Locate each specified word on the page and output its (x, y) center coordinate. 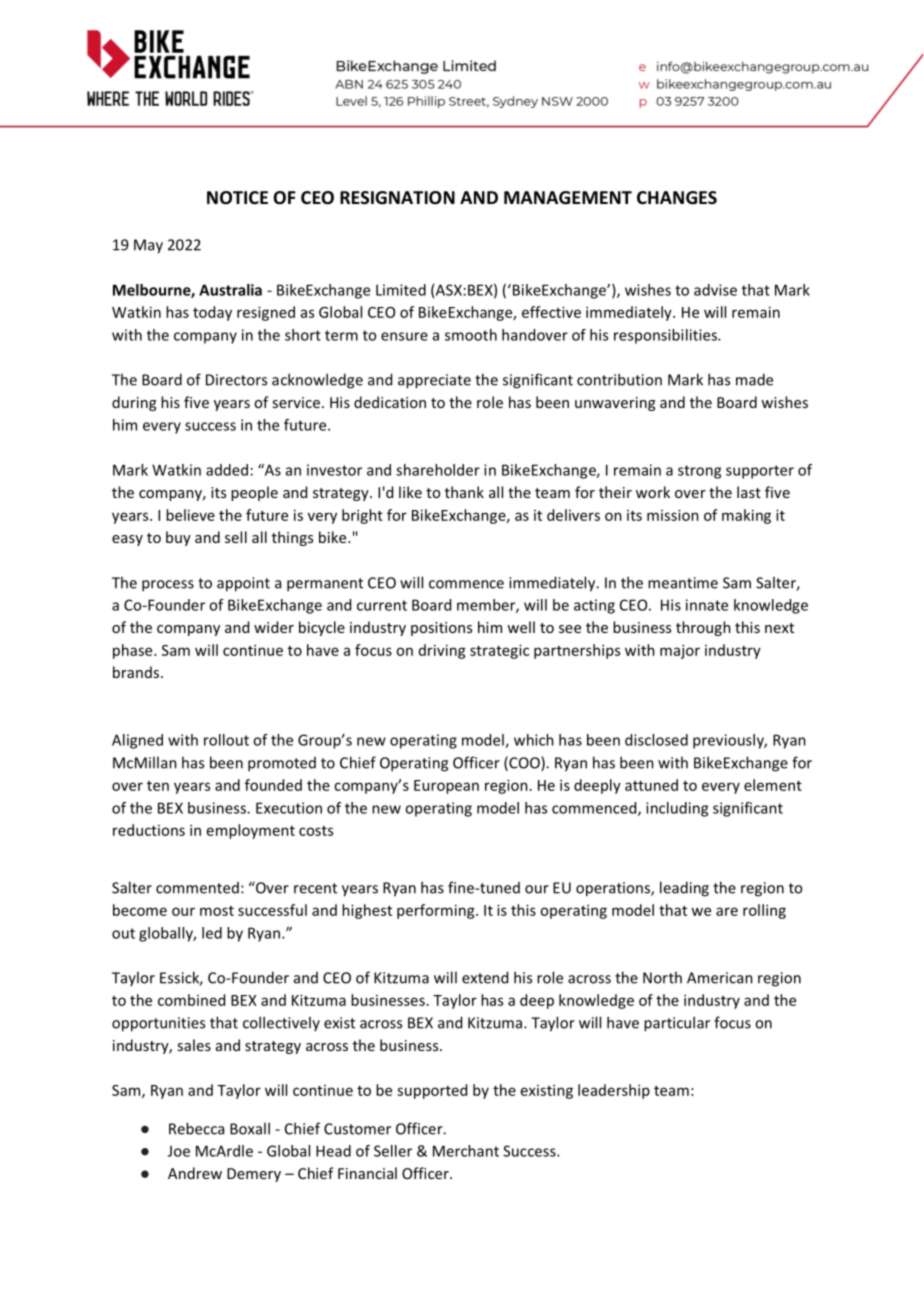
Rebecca (196, 1128)
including (677, 809)
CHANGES (677, 198)
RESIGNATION (397, 198)
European (446, 787)
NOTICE (237, 197)
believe (190, 515)
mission (673, 515)
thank (464, 492)
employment (251, 831)
